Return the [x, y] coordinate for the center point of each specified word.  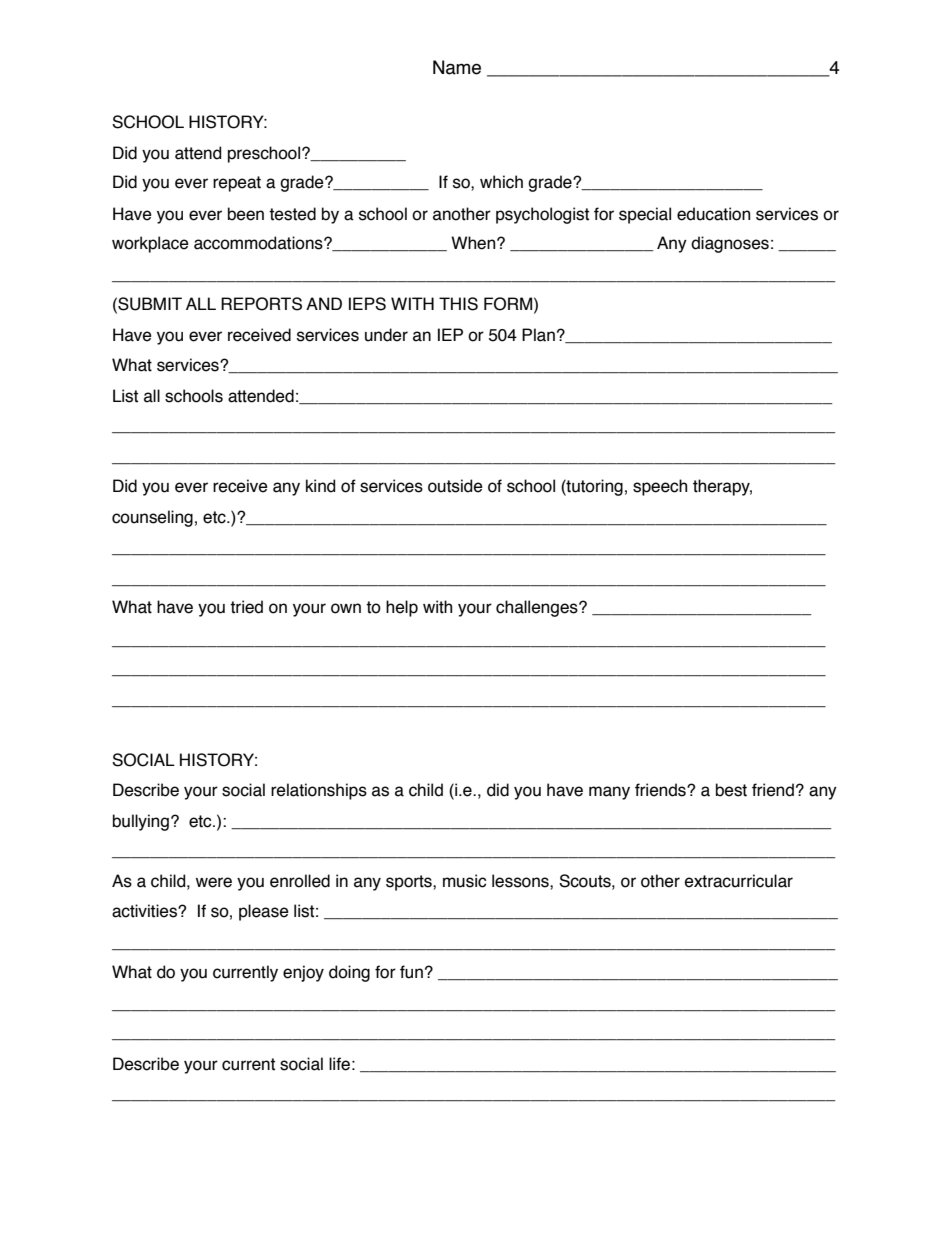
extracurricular [739, 881]
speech [660, 487]
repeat [237, 184]
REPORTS [261, 304]
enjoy [303, 973]
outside [455, 486]
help [402, 608]
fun [411, 972]
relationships [319, 791]
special [645, 215]
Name [457, 67]
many [609, 793]
